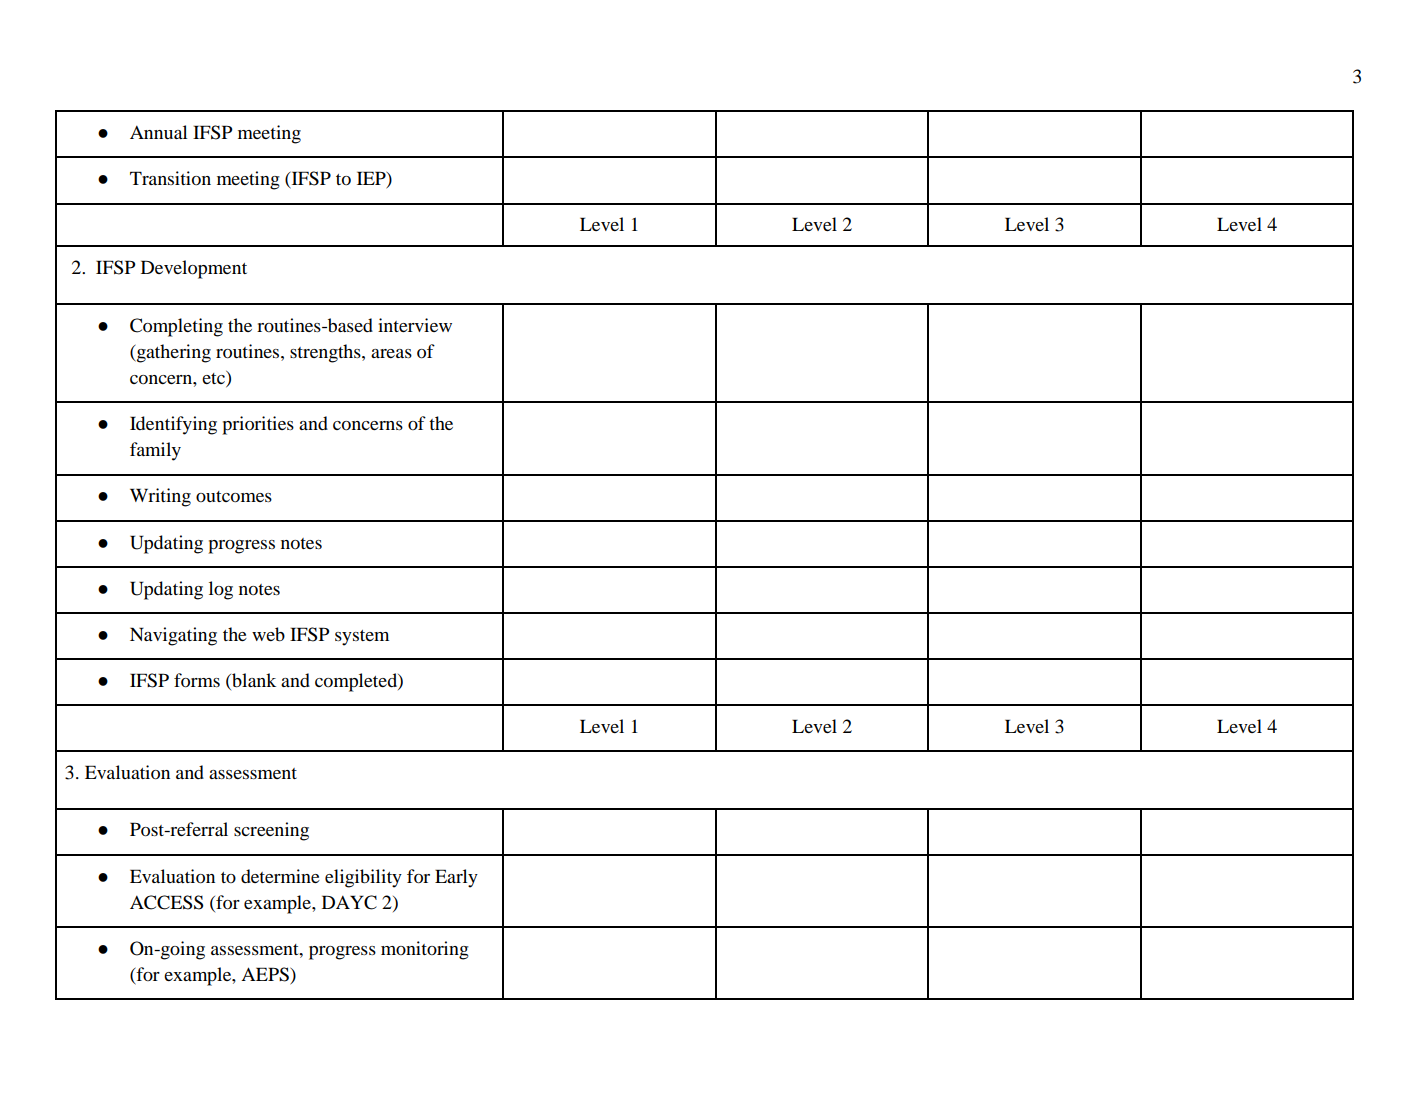 Image resolution: width=1427 pixels, height=1103 pixels. What do you see at coordinates (268, 634) in the document?
I see `web` at bounding box center [268, 634].
